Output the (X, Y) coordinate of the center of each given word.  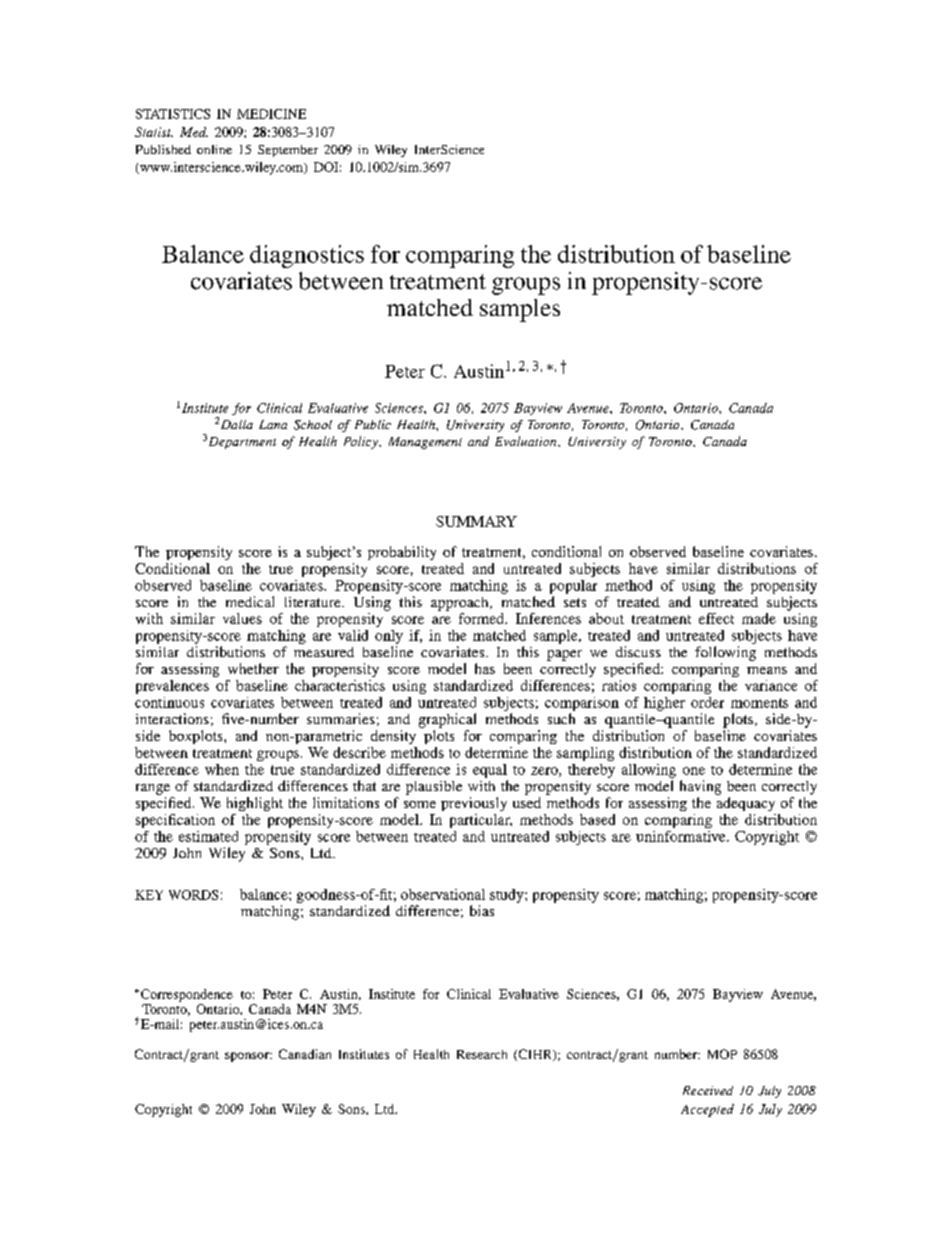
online (214, 149)
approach (461, 604)
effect (716, 618)
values (242, 618)
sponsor (248, 1057)
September (288, 151)
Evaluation (527, 441)
